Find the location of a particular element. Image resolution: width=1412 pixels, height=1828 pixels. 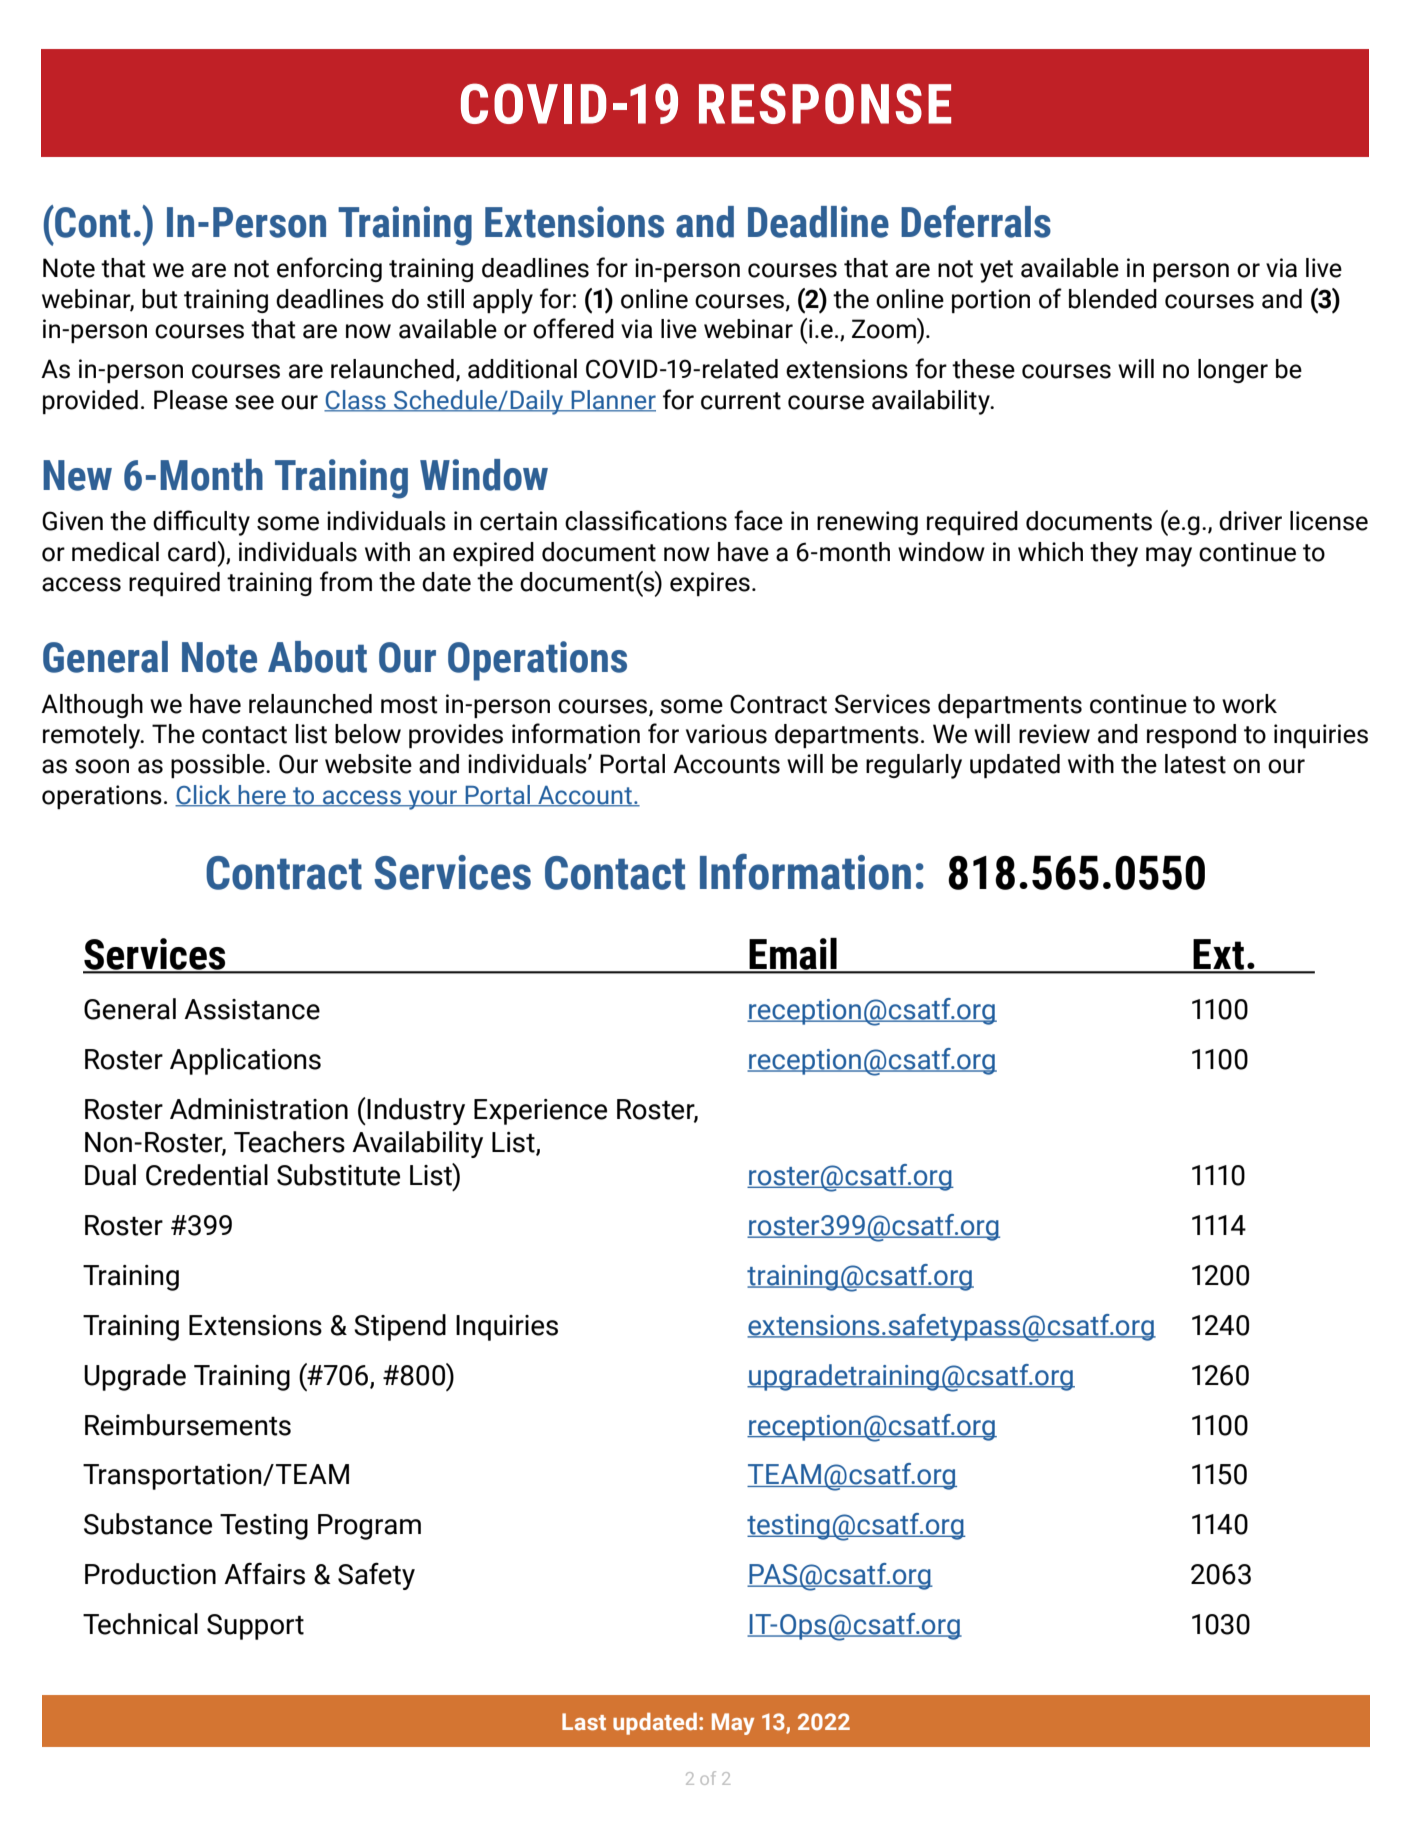

Credential is located at coordinates (207, 1175).
